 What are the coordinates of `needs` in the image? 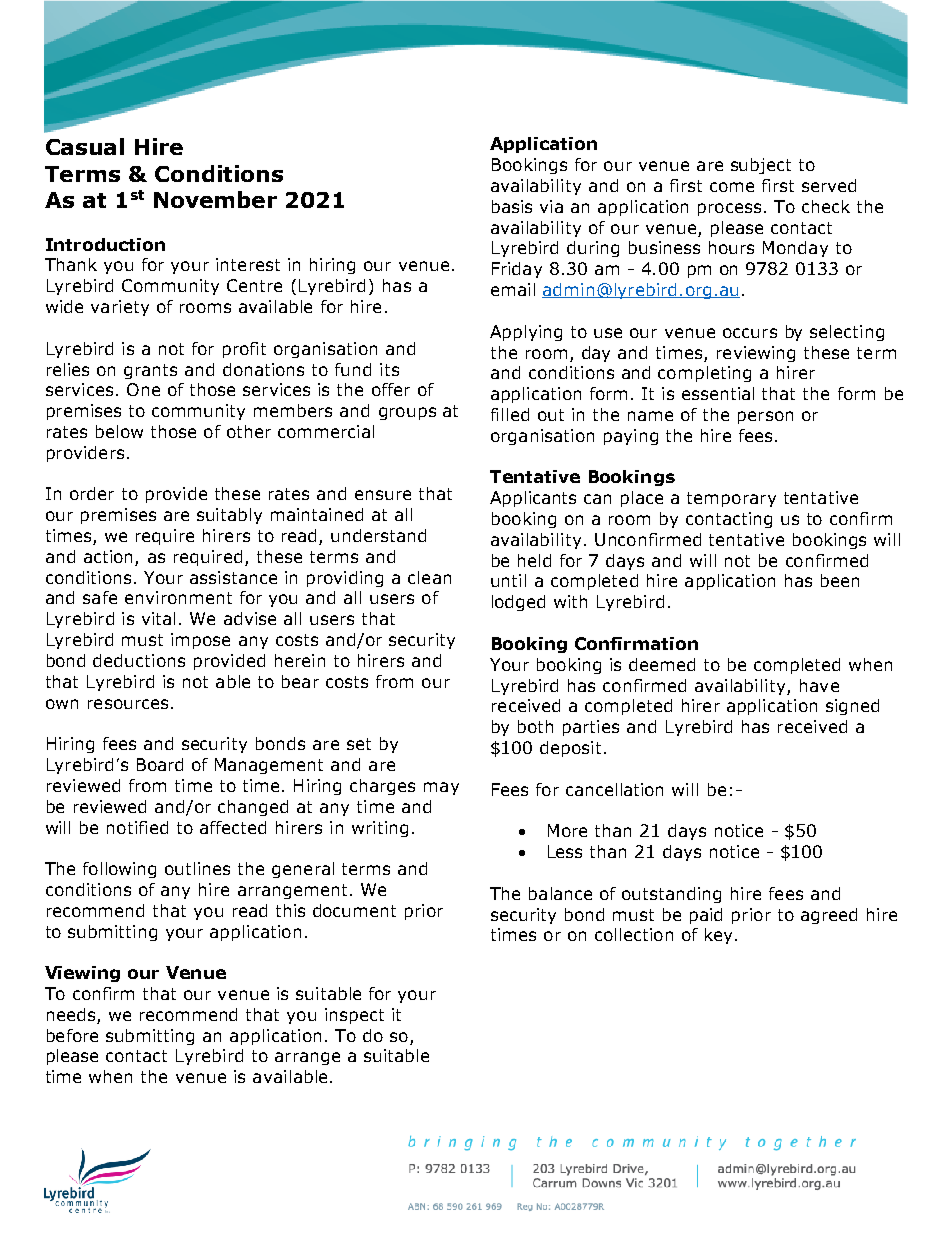 It's located at (71, 1014).
